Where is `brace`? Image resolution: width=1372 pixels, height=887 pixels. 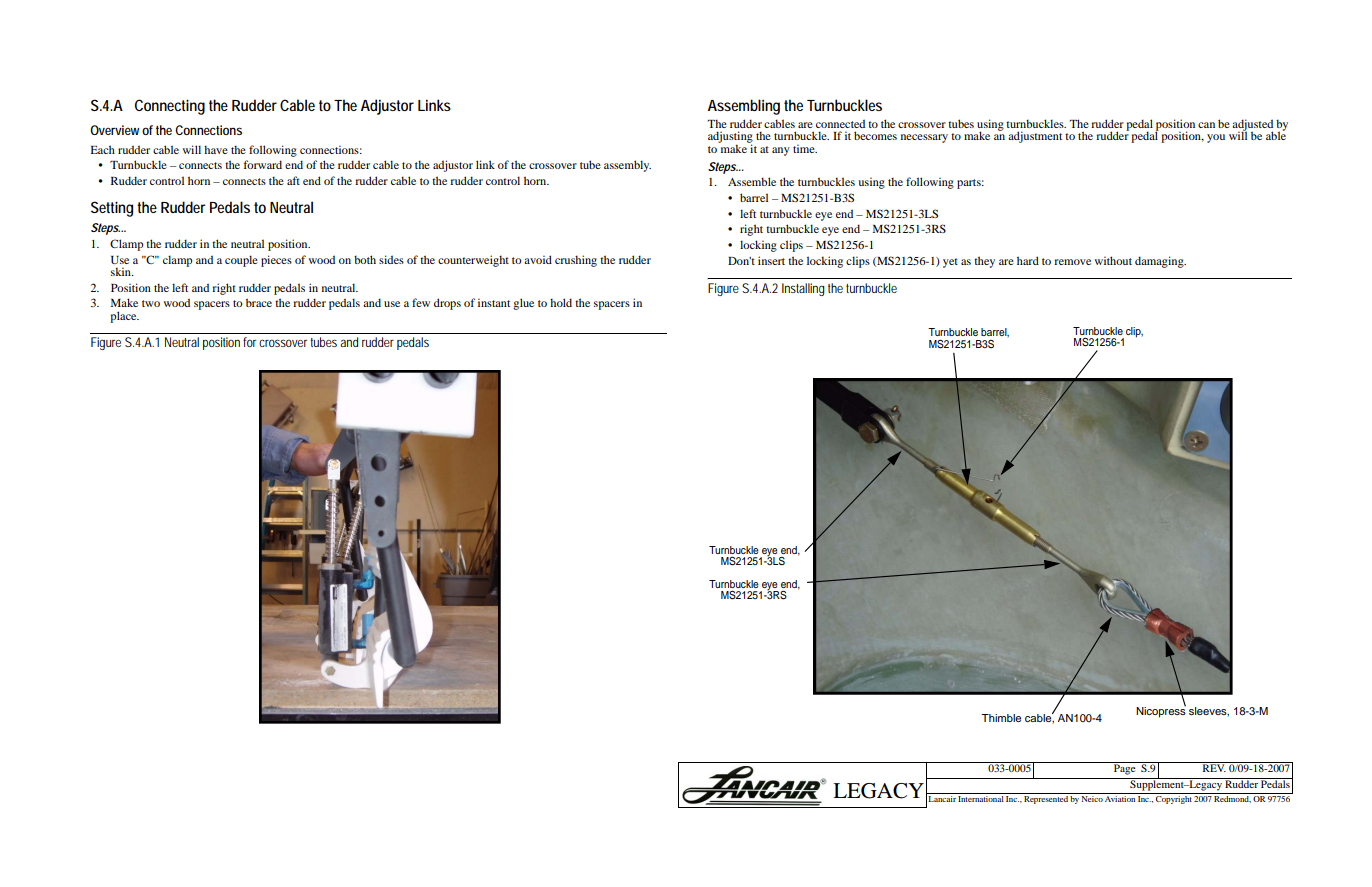 brace is located at coordinates (259, 302).
